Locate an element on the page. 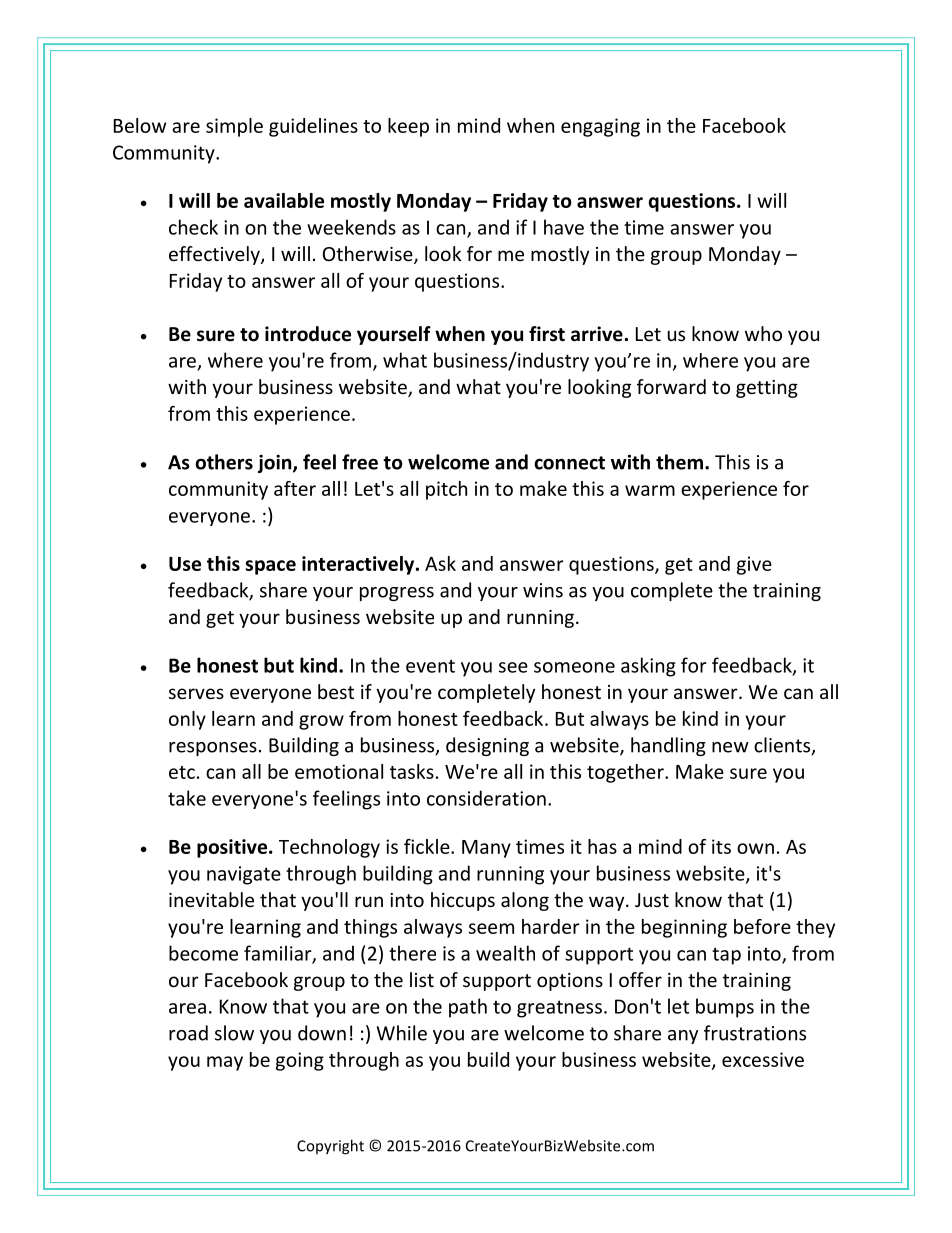 The height and width of the image is (1233, 952). keep is located at coordinates (408, 127).
